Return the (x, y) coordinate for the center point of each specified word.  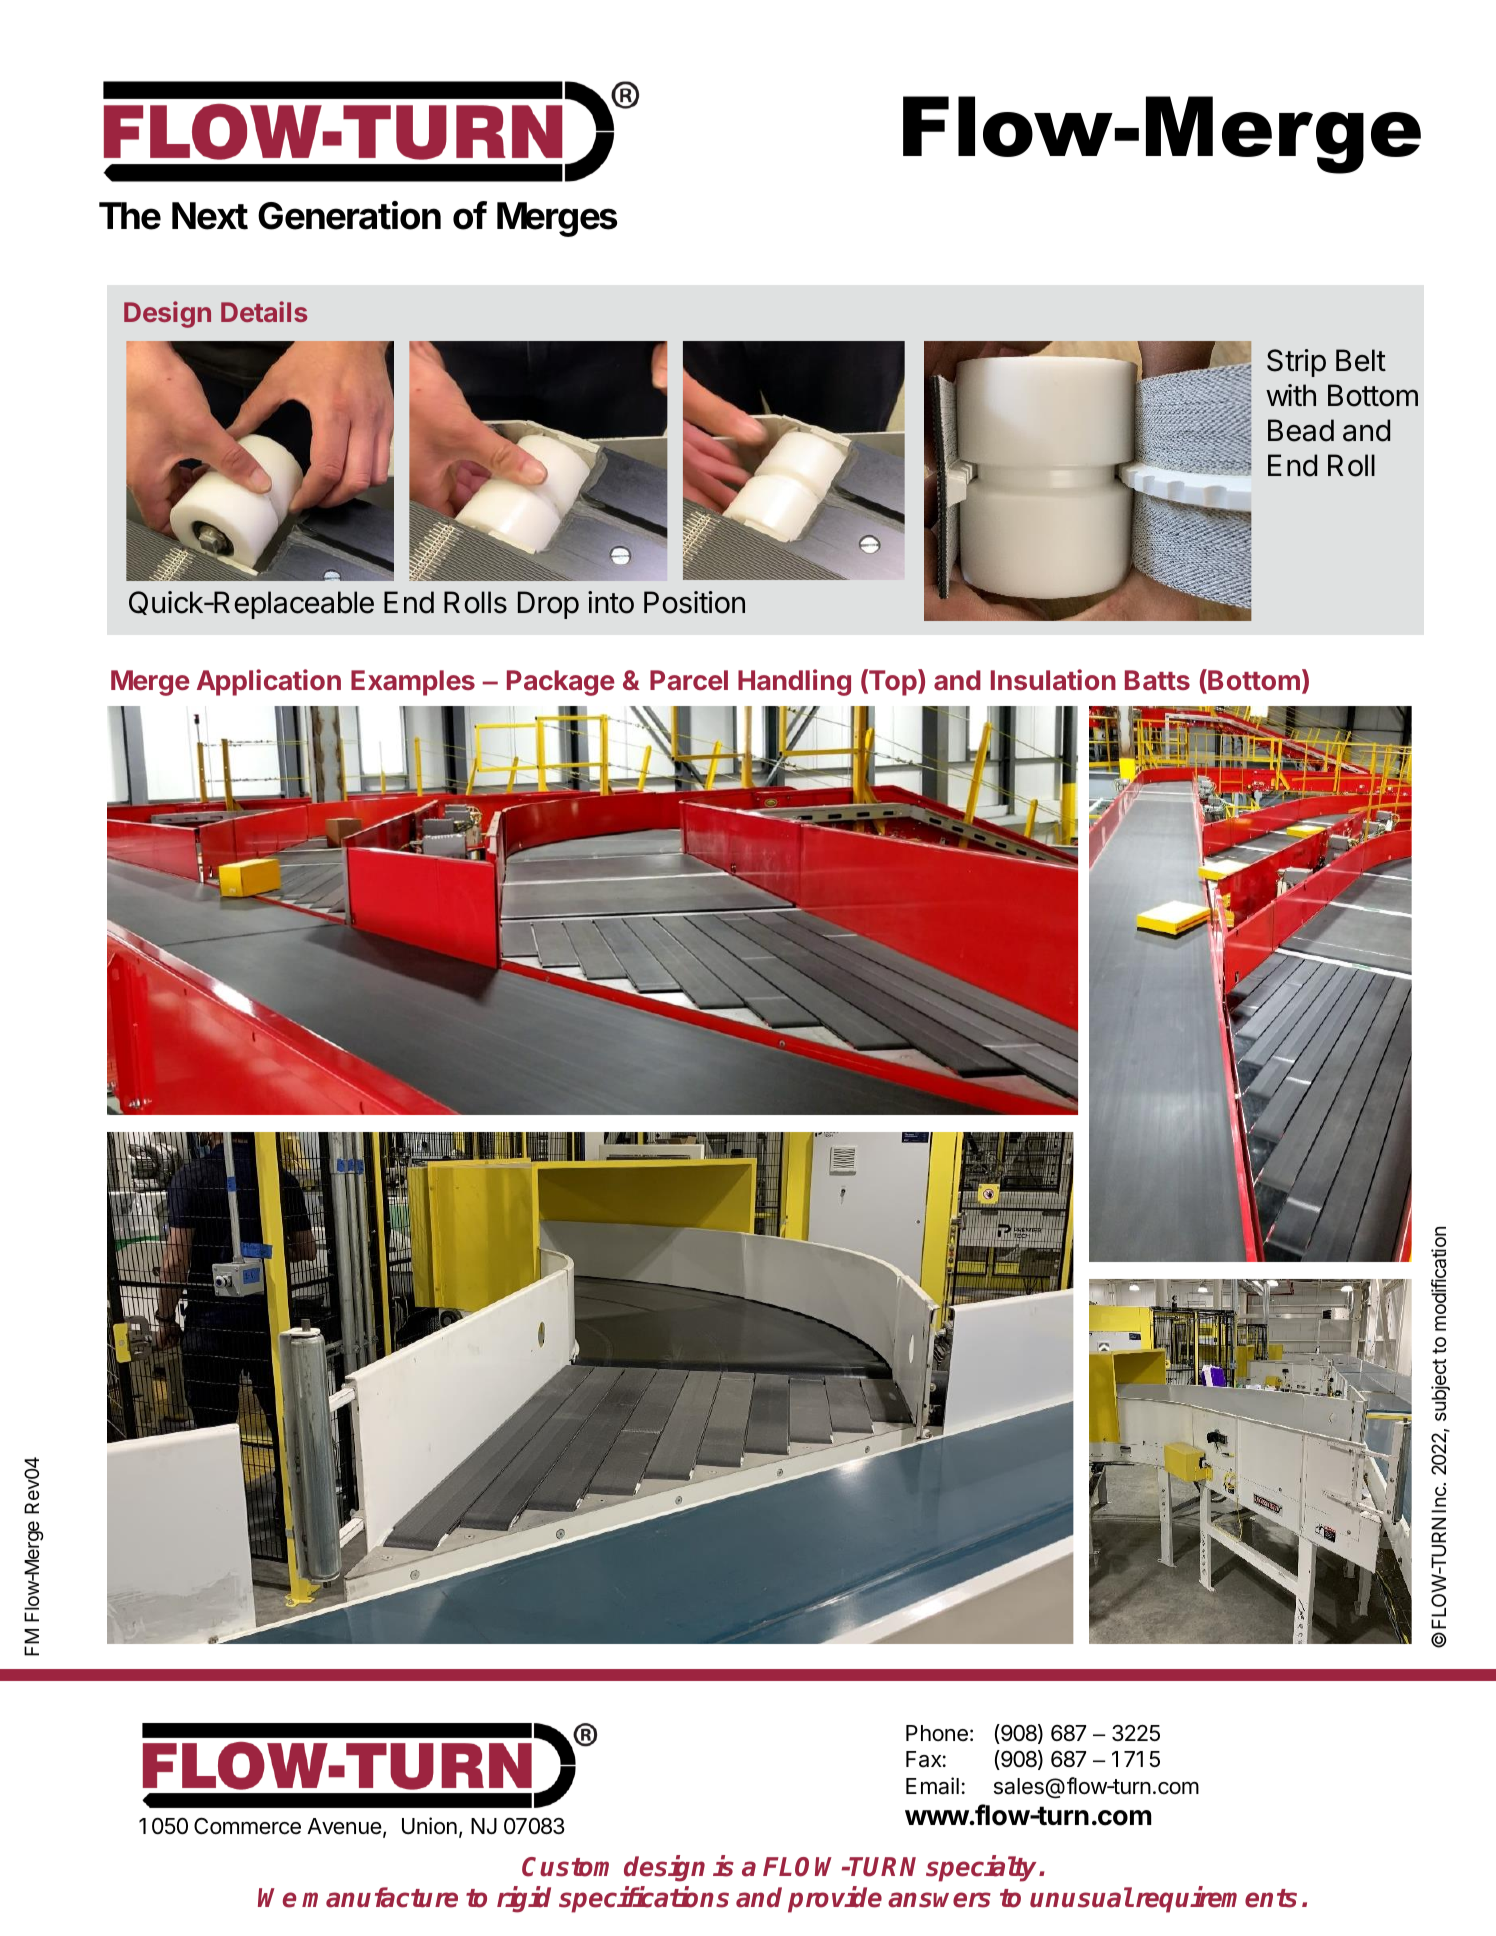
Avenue (344, 1826)
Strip (1296, 363)
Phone (937, 1733)
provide (835, 1899)
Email (932, 1786)
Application (269, 682)
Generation (349, 215)
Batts (1157, 680)
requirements (1215, 1899)
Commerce (247, 1826)
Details (264, 311)
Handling (794, 682)
